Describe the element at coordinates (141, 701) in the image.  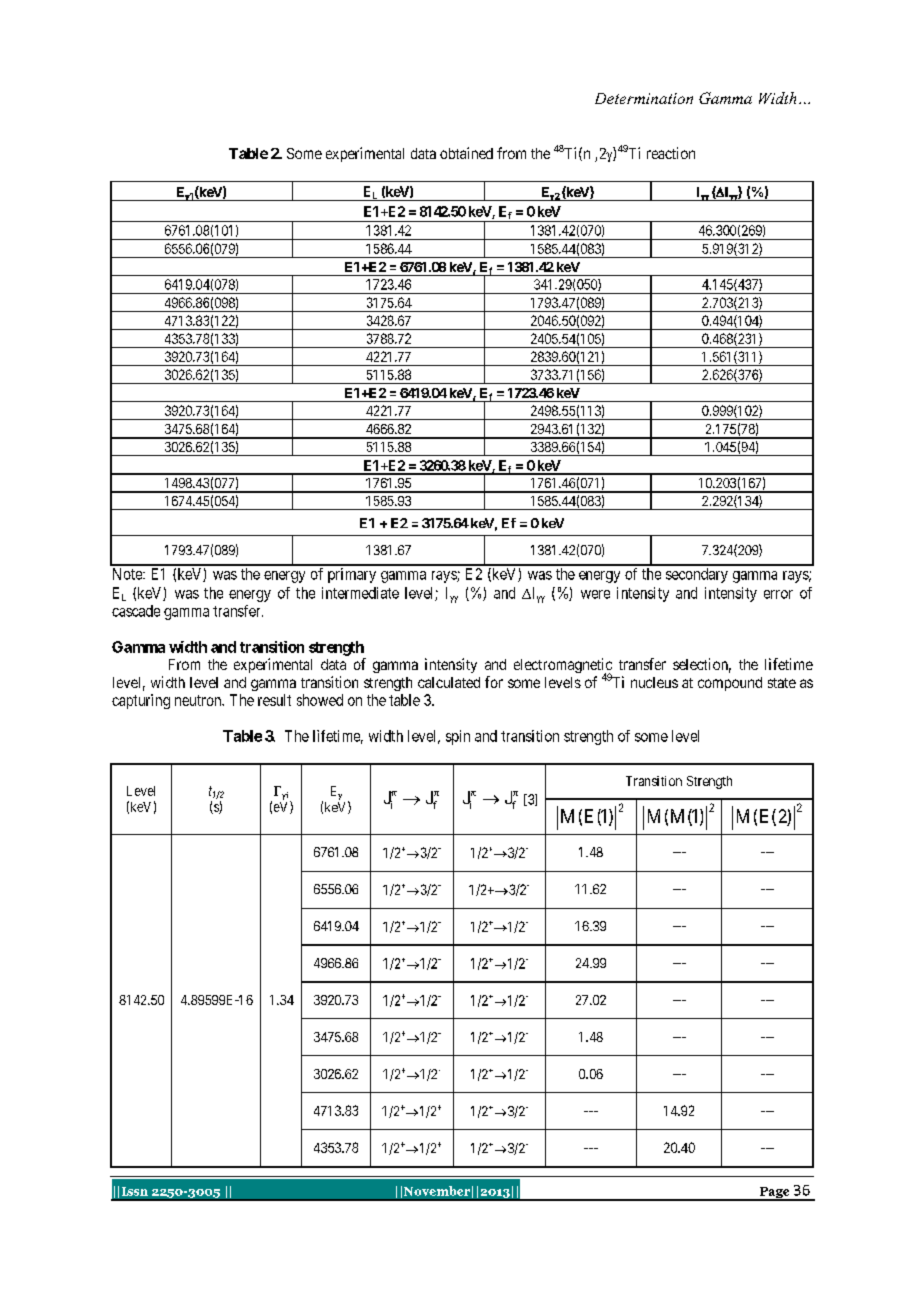
I see `capturing` at that location.
